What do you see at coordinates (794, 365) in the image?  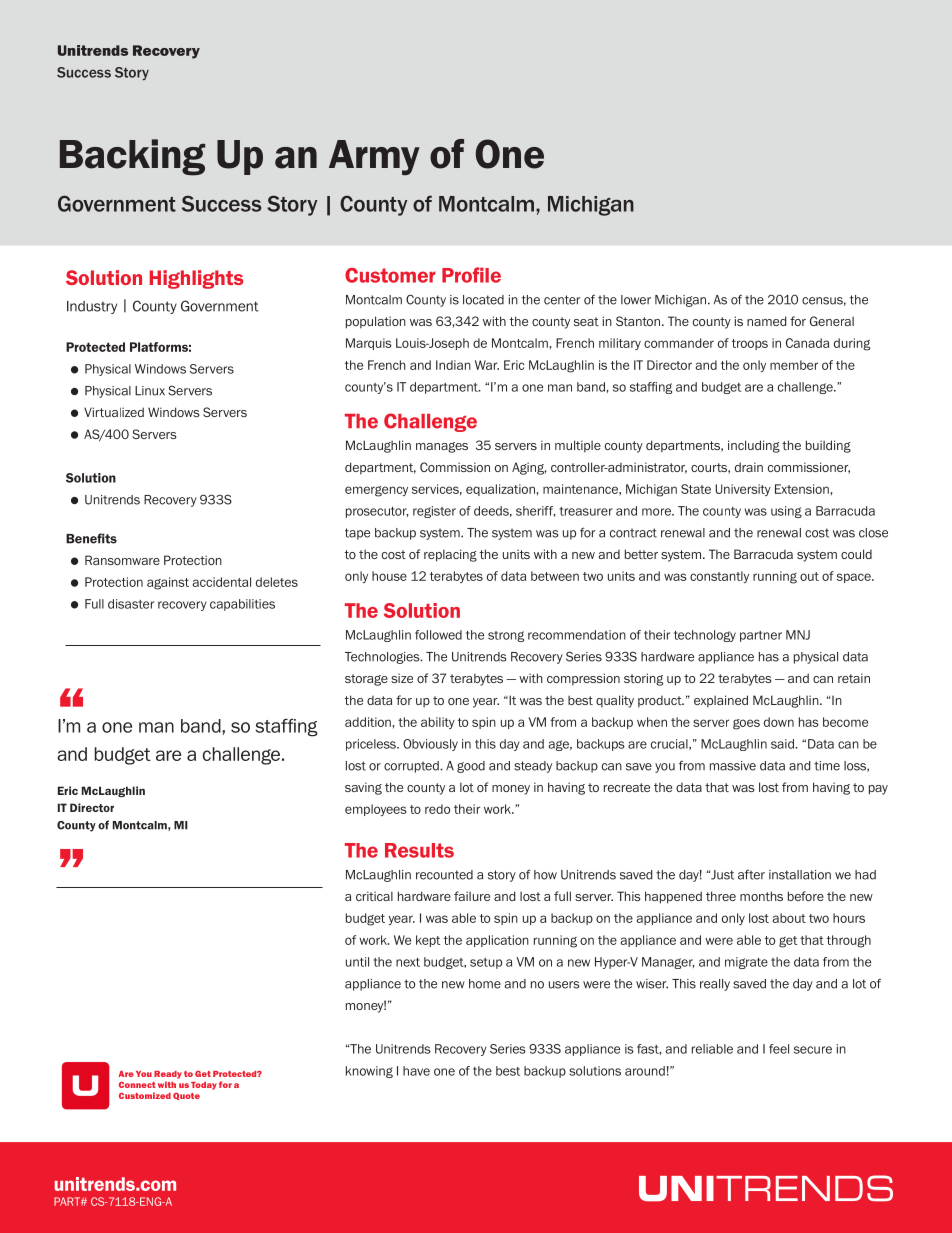 I see `member` at bounding box center [794, 365].
